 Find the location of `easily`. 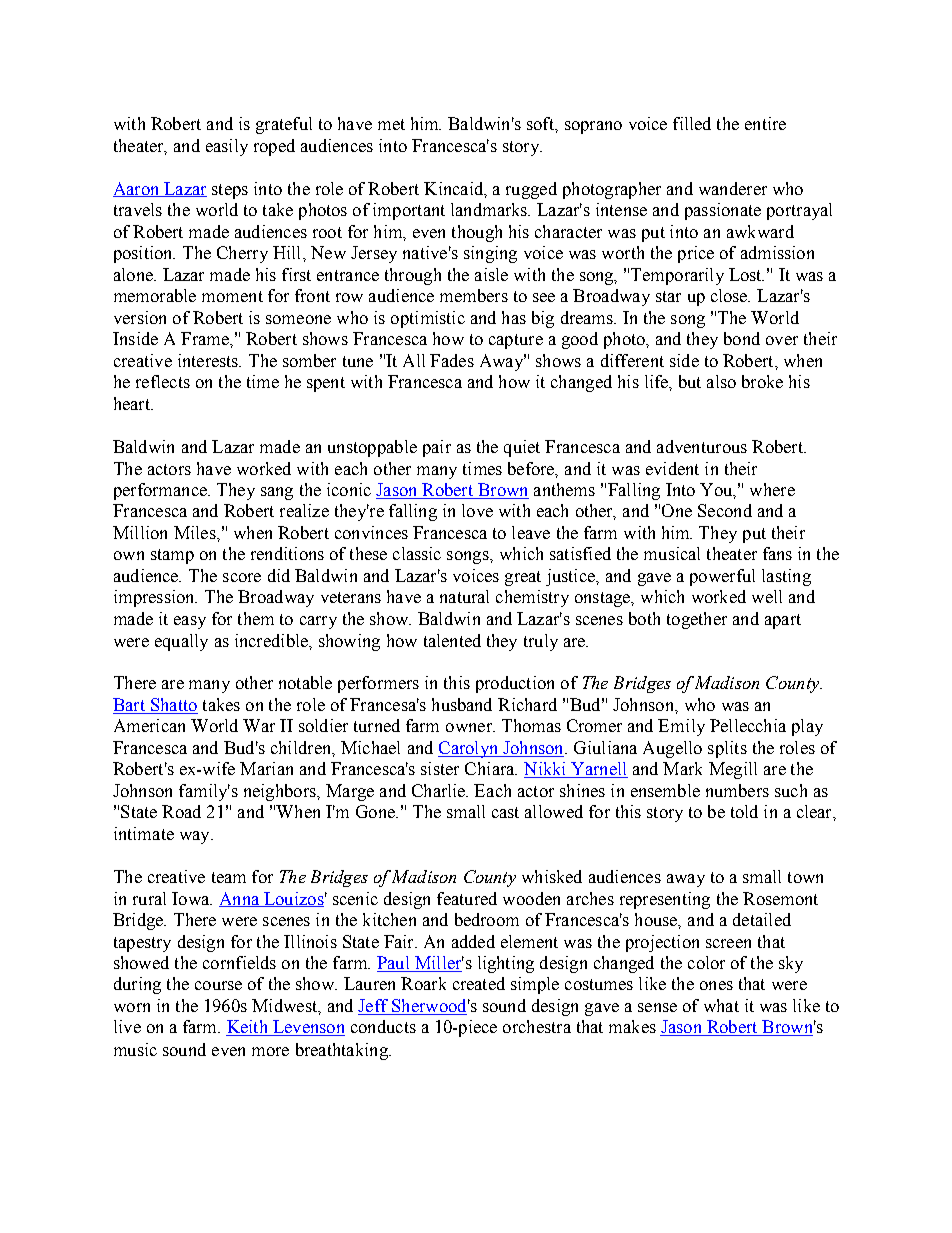

easily is located at coordinates (227, 147).
